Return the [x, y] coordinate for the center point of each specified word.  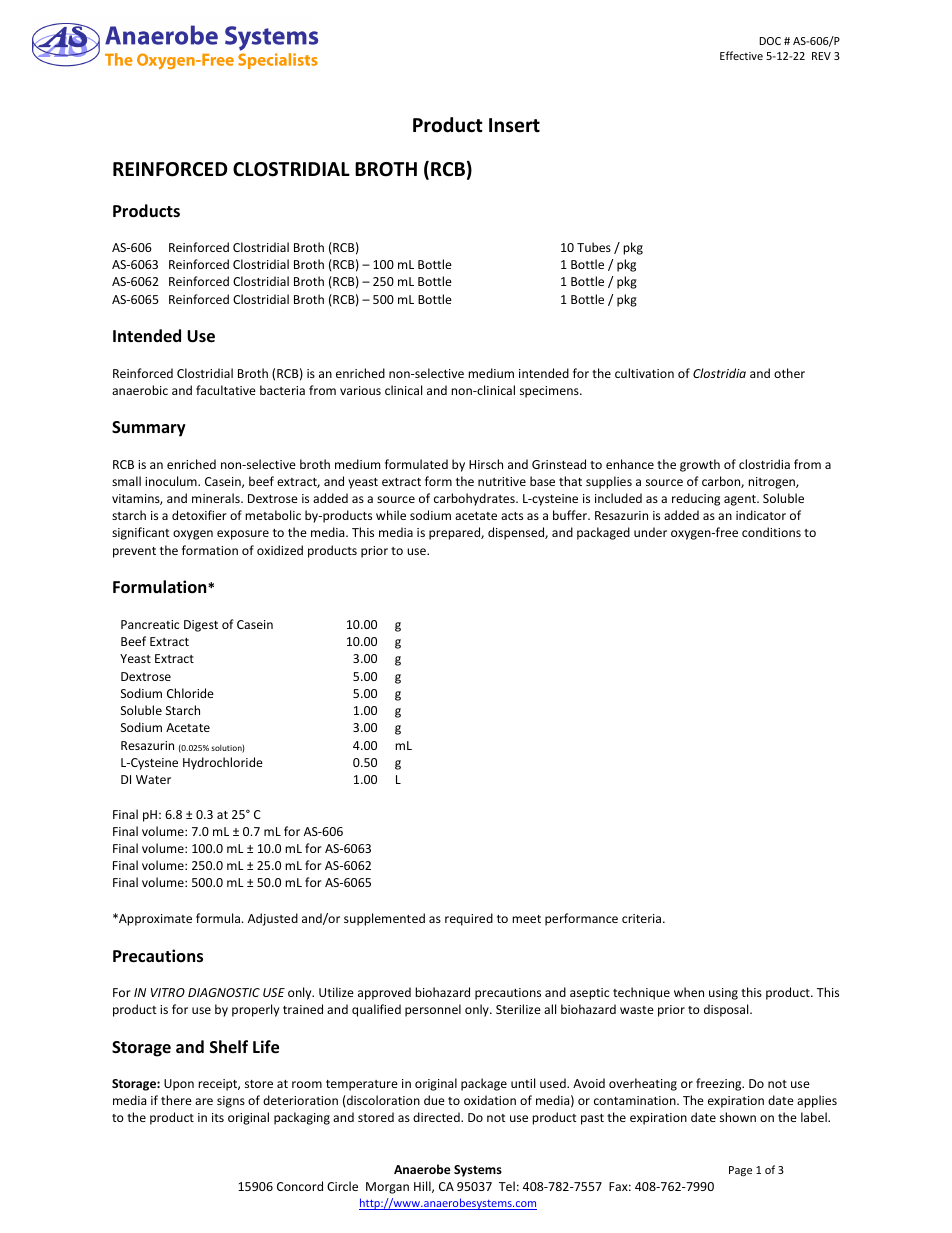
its [218, 1117]
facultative [226, 390]
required [469, 919]
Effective [741, 55]
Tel [507, 1186]
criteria [643, 918]
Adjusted [273, 919]
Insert [514, 125]
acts [512, 516]
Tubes [594, 247]
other [789, 373]
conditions [771, 532]
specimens [550, 392]
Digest [201, 626]
